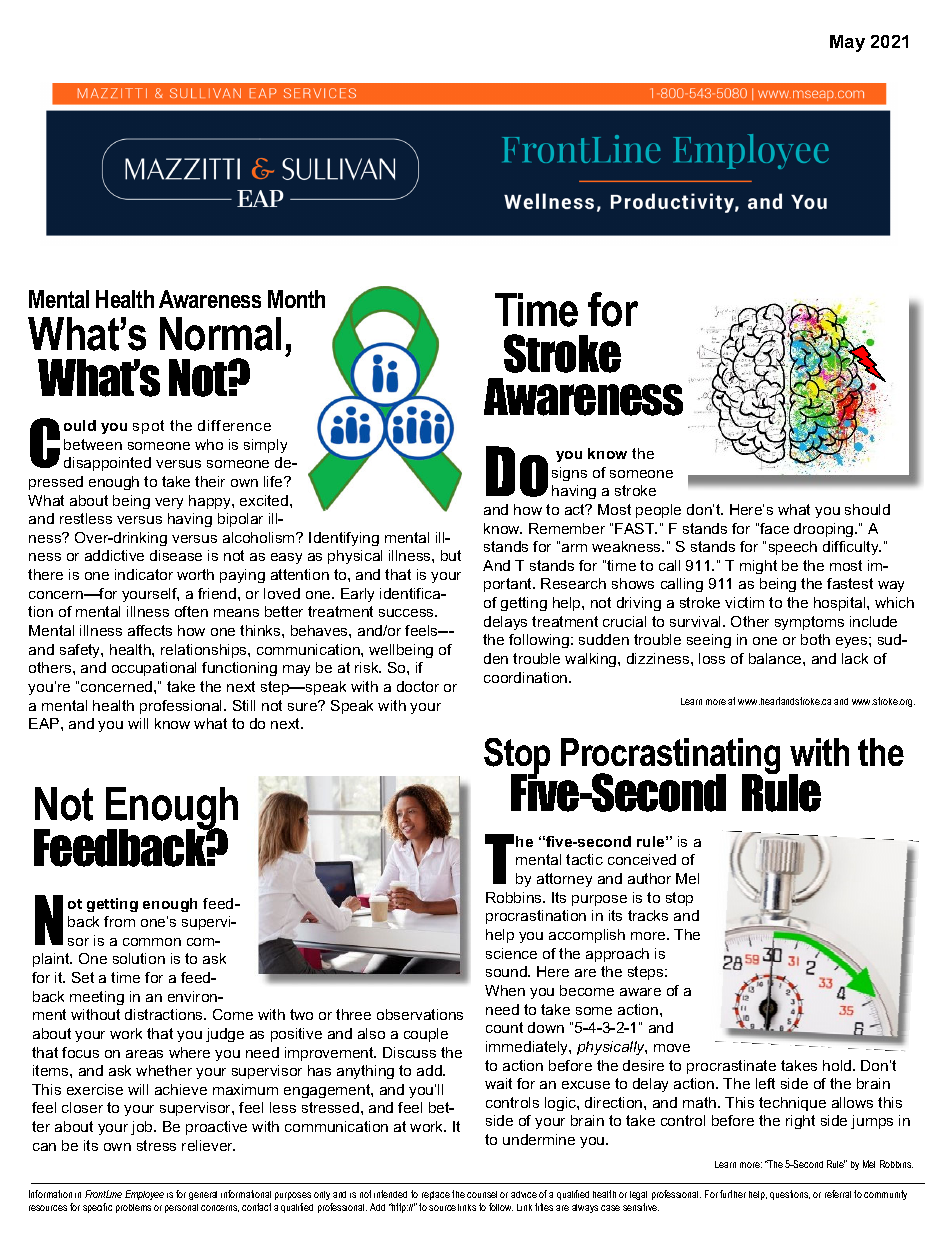 This page has width=952, height=1233. What do you see at coordinates (569, 474) in the page?
I see `signs` at bounding box center [569, 474].
